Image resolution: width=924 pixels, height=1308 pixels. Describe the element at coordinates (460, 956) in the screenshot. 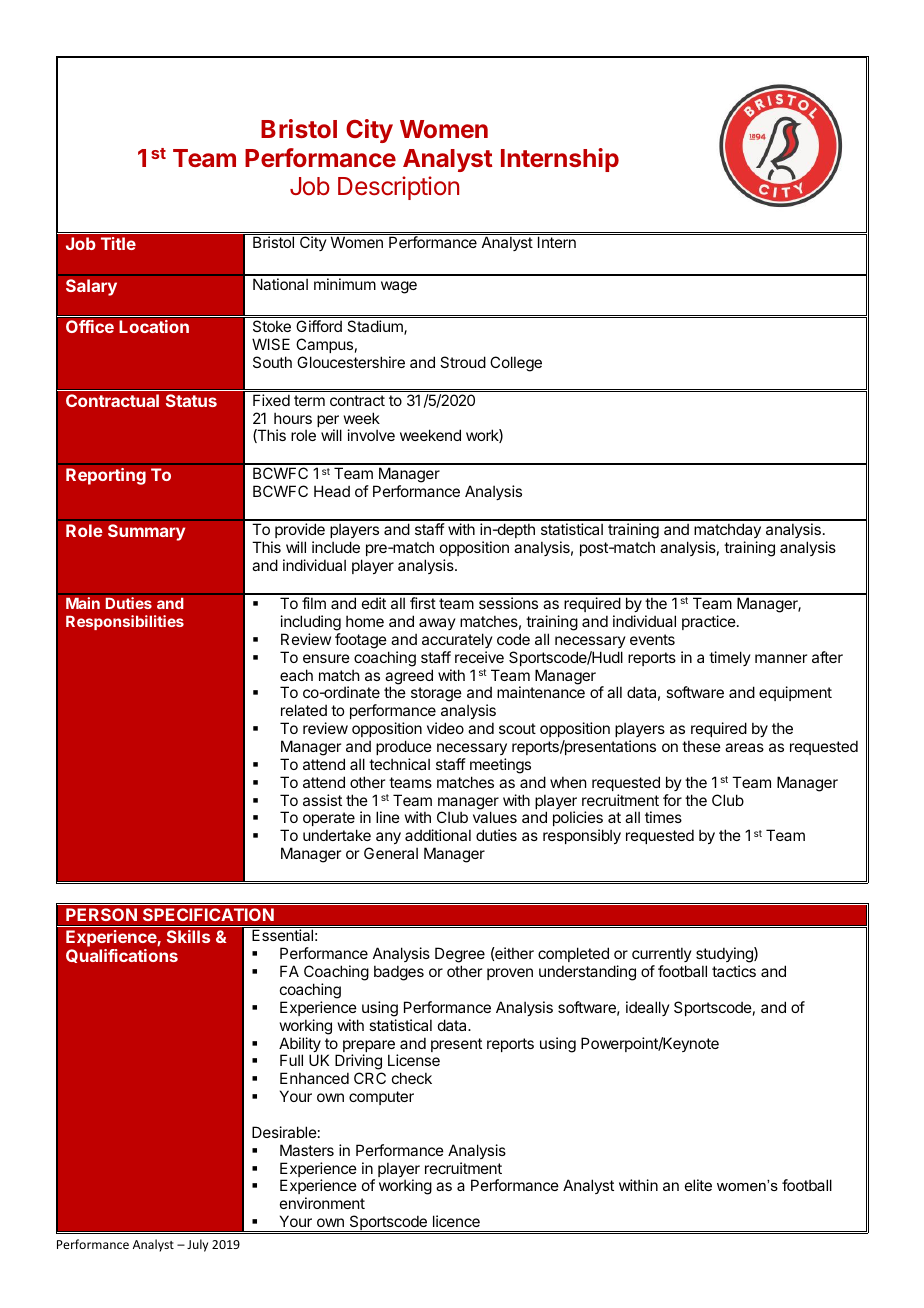

I see `Degree` at that location.
